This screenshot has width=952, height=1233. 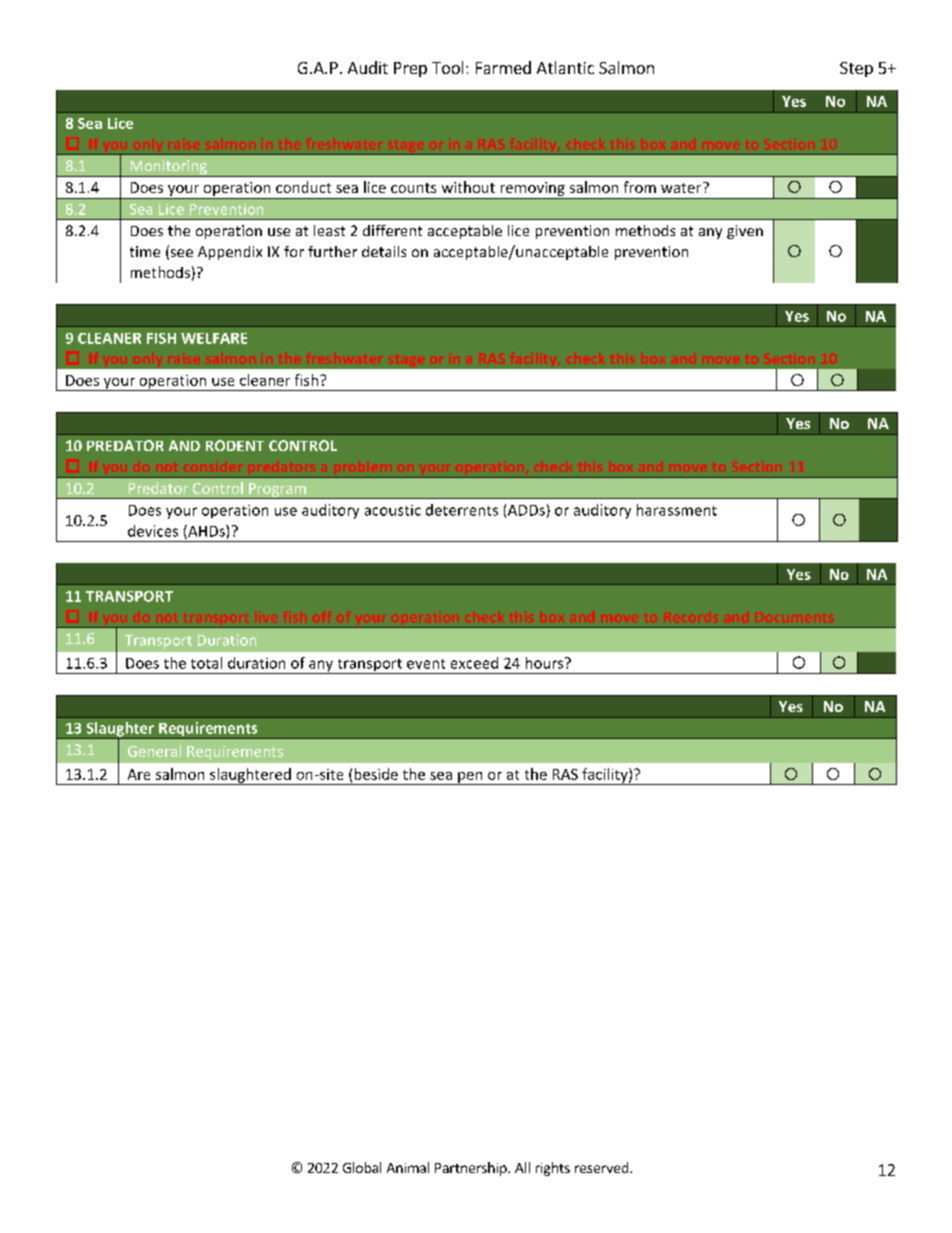 What do you see at coordinates (546, 663) in the screenshot?
I see `hours` at bounding box center [546, 663].
